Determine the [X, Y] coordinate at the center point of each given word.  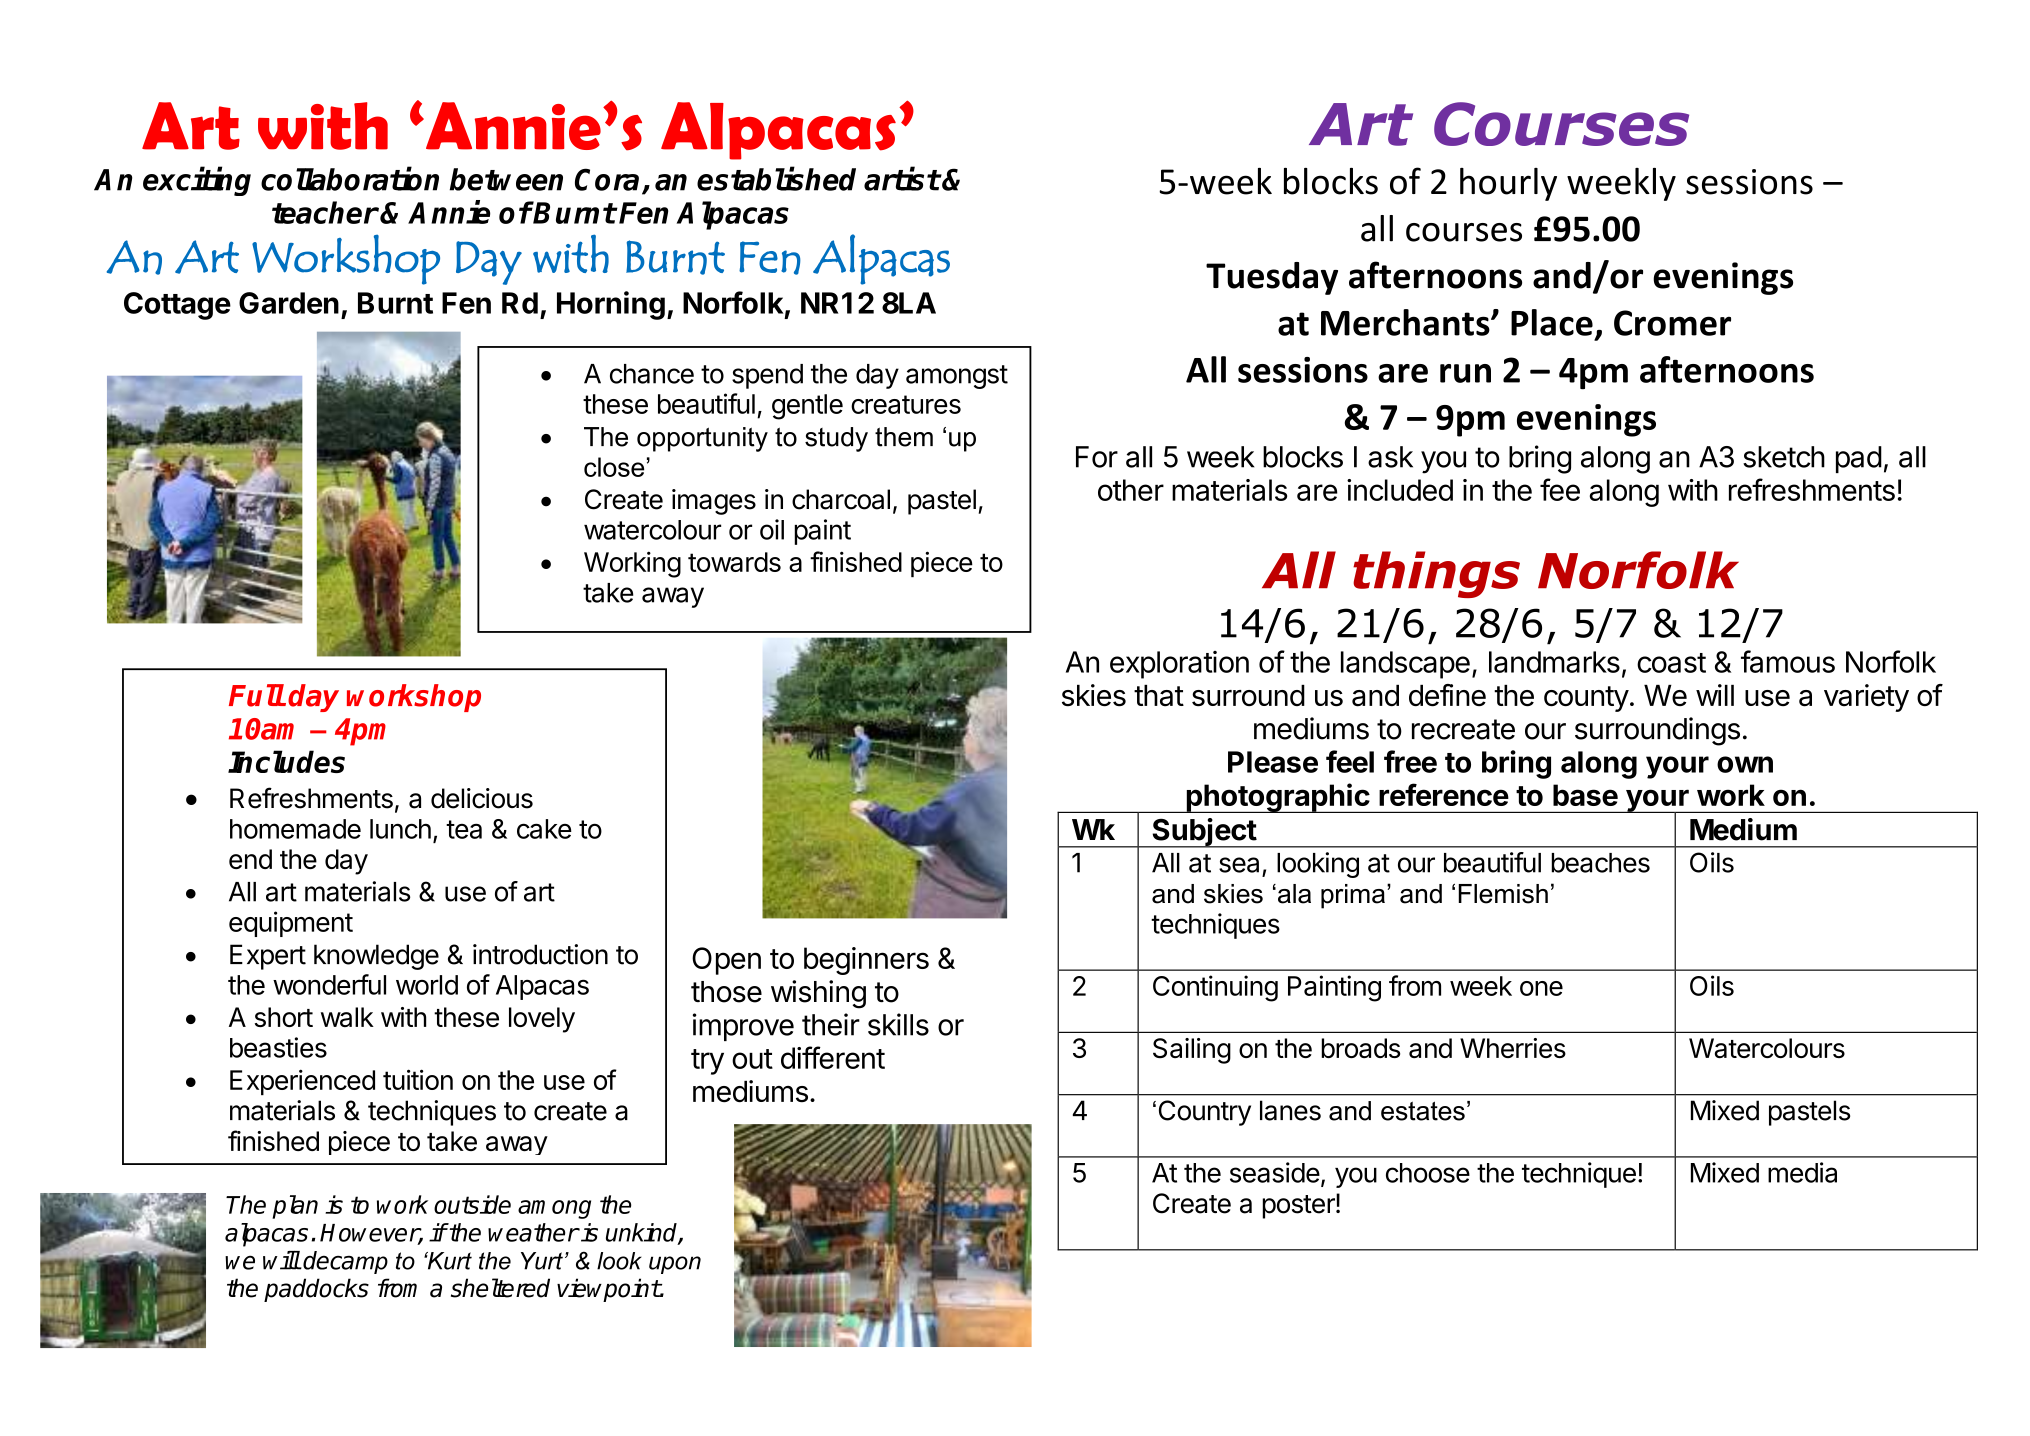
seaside [1275, 1172]
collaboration [350, 179]
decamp [345, 1262]
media [1802, 1172]
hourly [1508, 184]
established [776, 179]
